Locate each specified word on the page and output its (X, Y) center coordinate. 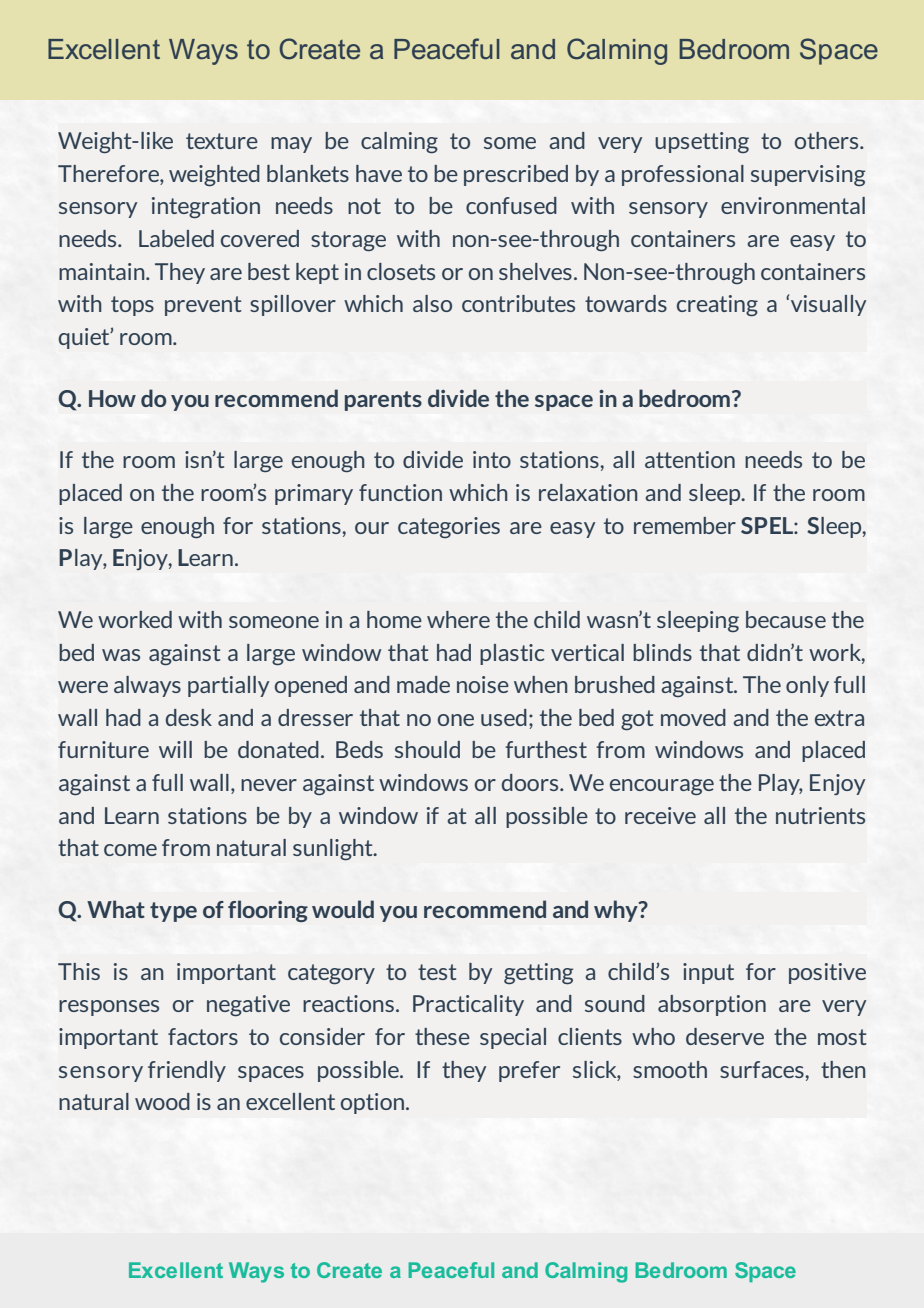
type (173, 912)
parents (383, 401)
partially (228, 686)
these (442, 1036)
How (112, 398)
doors (531, 782)
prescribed (516, 175)
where (458, 619)
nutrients (820, 815)
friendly (187, 1071)
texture (222, 141)
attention (690, 459)
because (786, 619)
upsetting (702, 142)
